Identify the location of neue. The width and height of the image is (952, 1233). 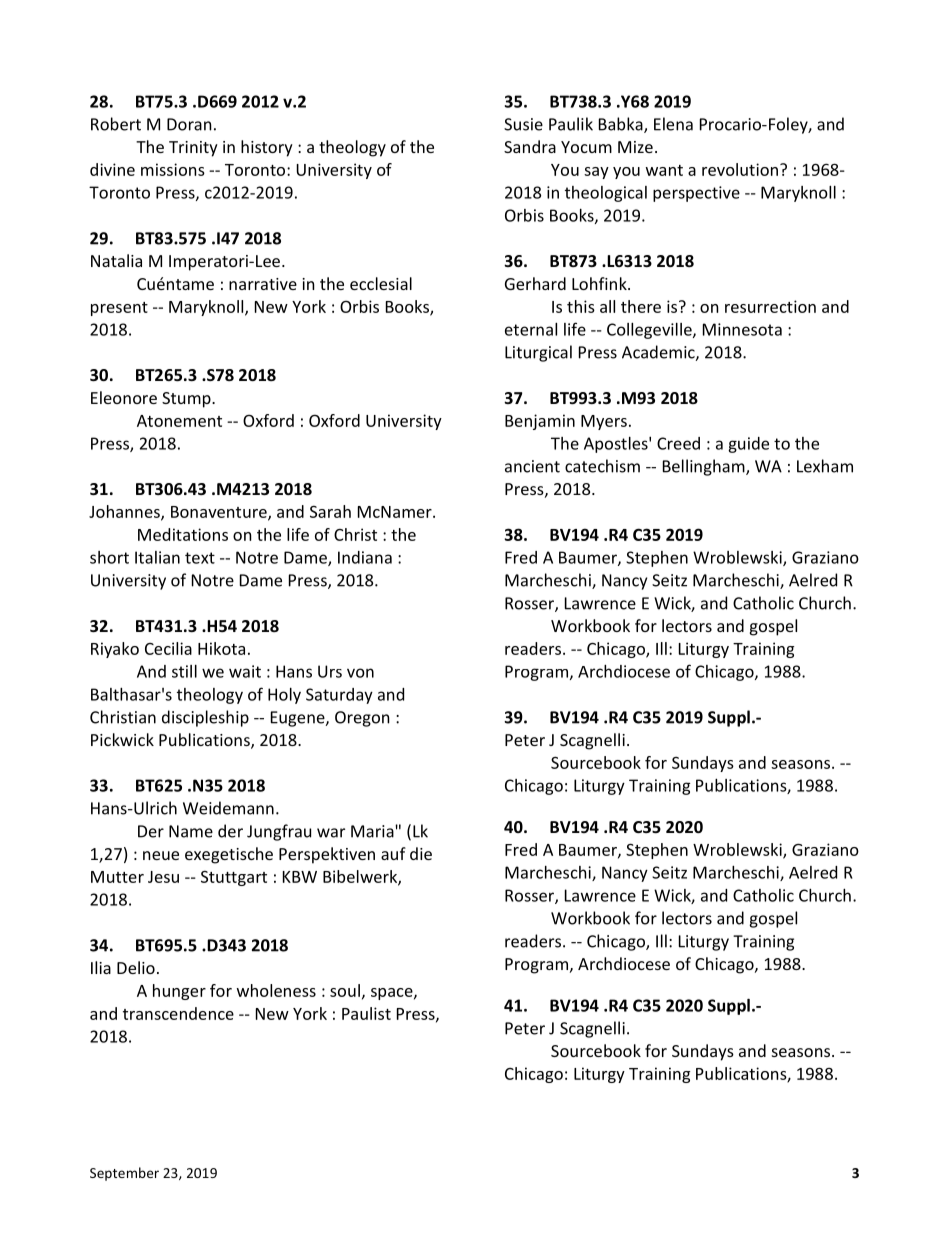
(161, 855).
